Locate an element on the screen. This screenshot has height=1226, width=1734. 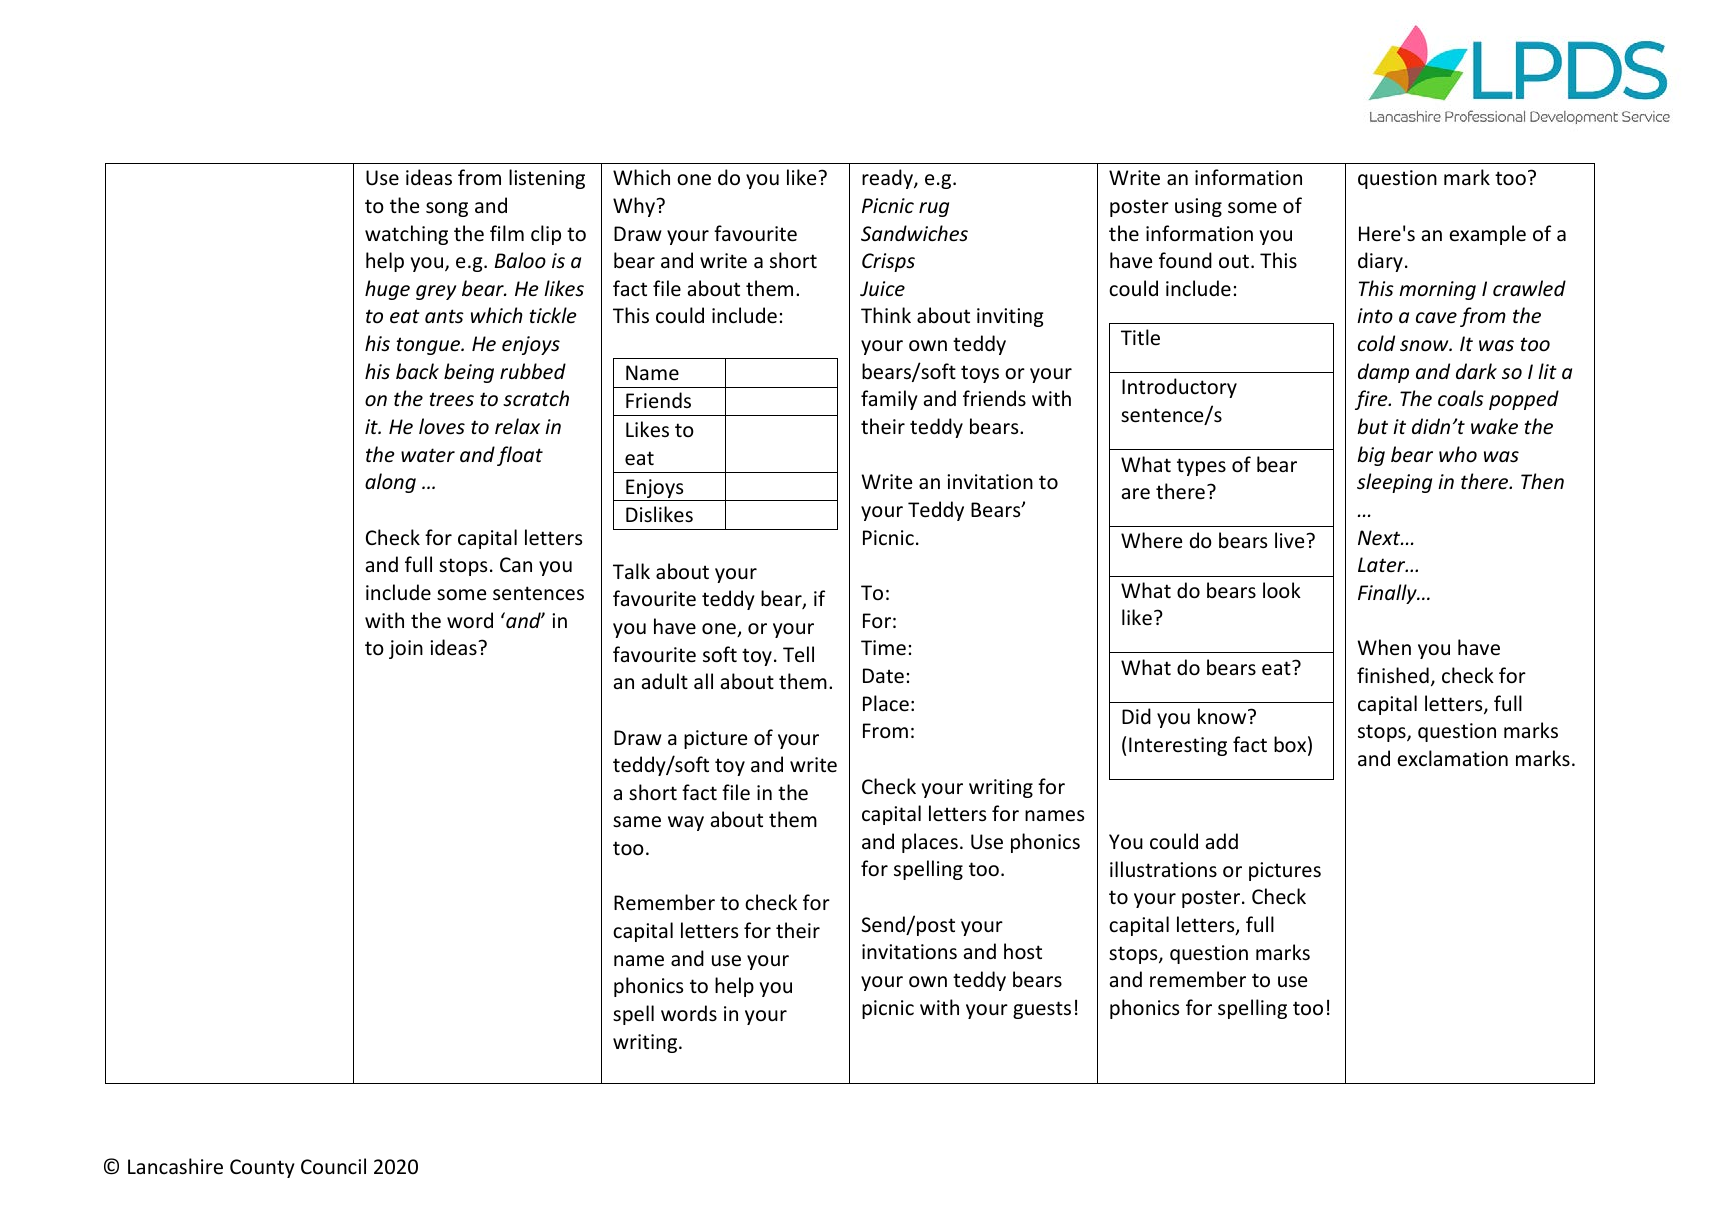
host is located at coordinates (1023, 951).
